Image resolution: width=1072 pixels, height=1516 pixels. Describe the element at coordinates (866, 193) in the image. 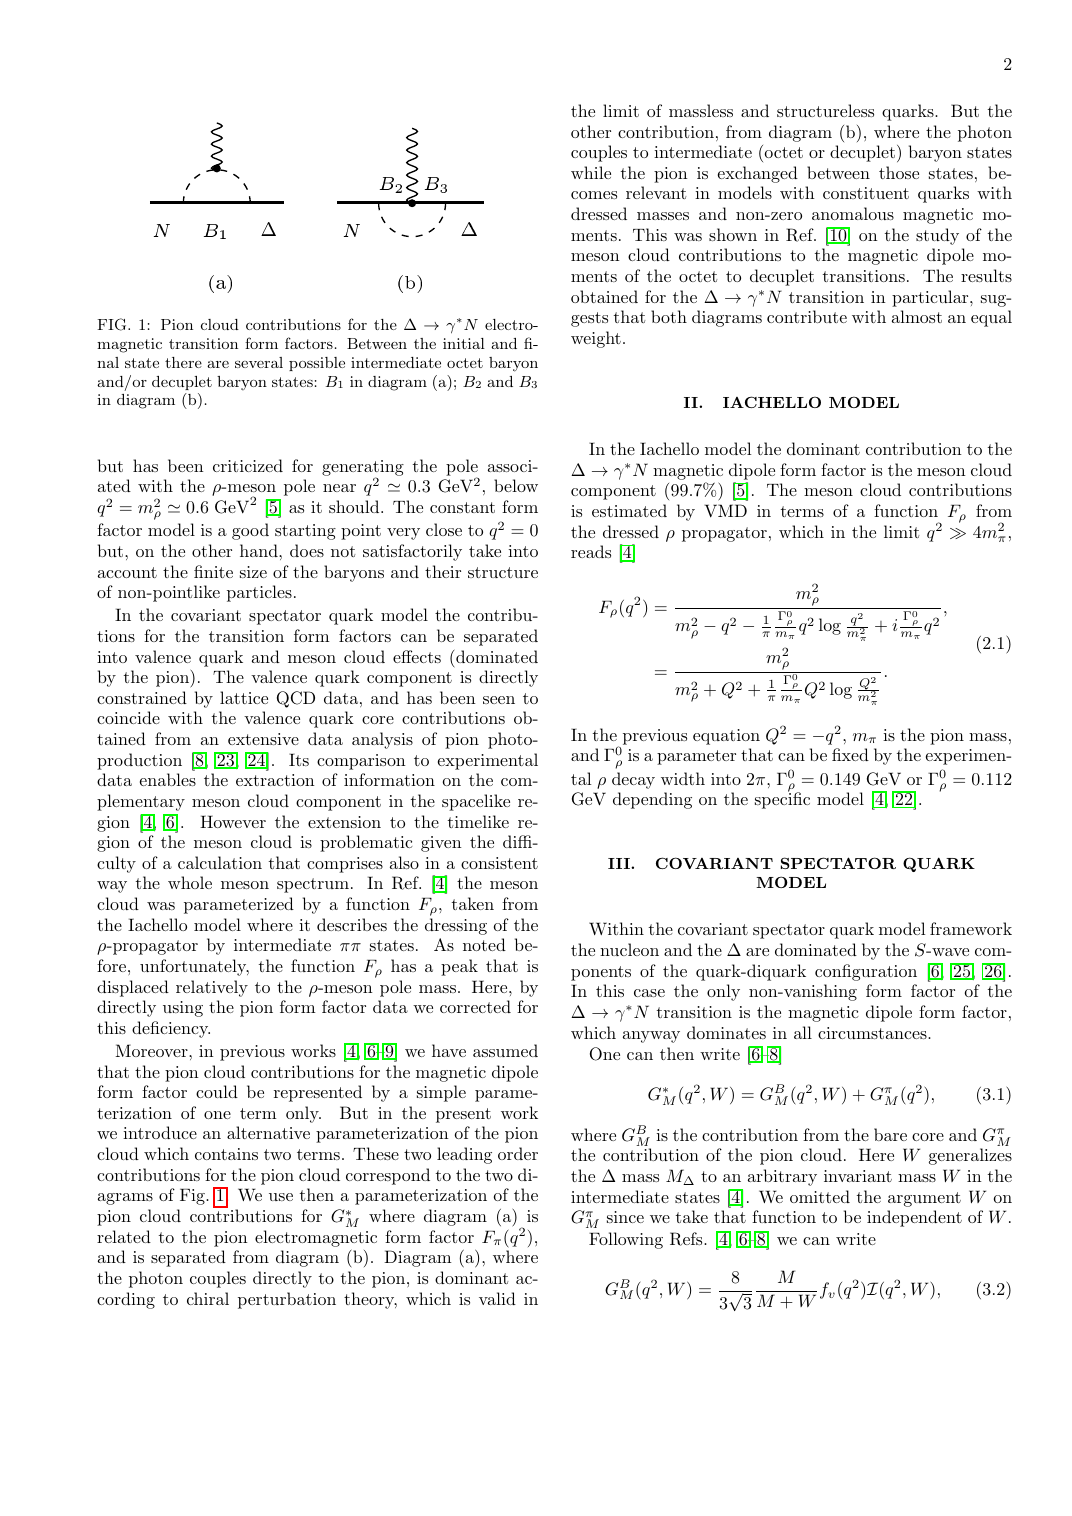

I see `constituent` at that location.
